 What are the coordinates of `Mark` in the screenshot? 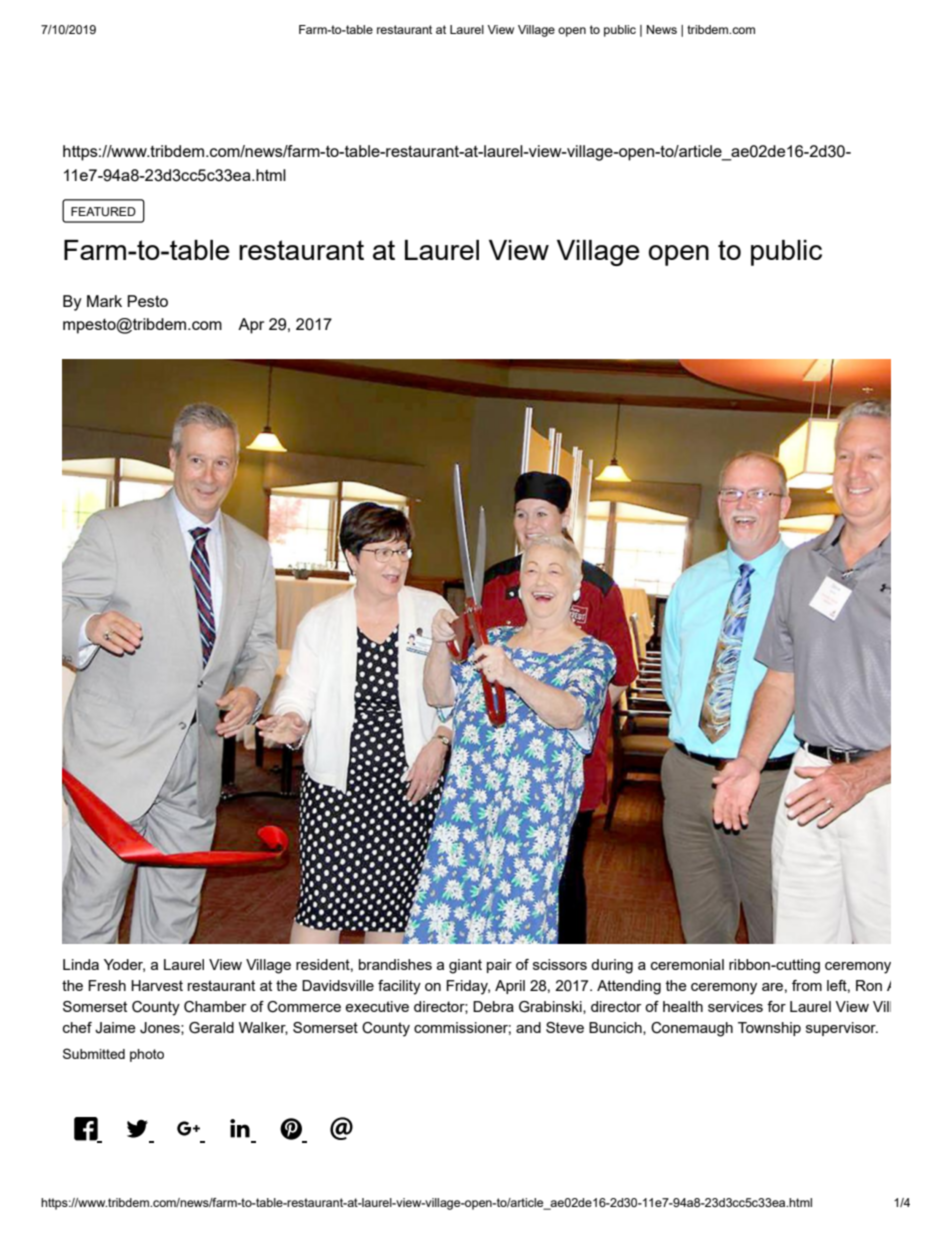 It's located at (104, 301).
